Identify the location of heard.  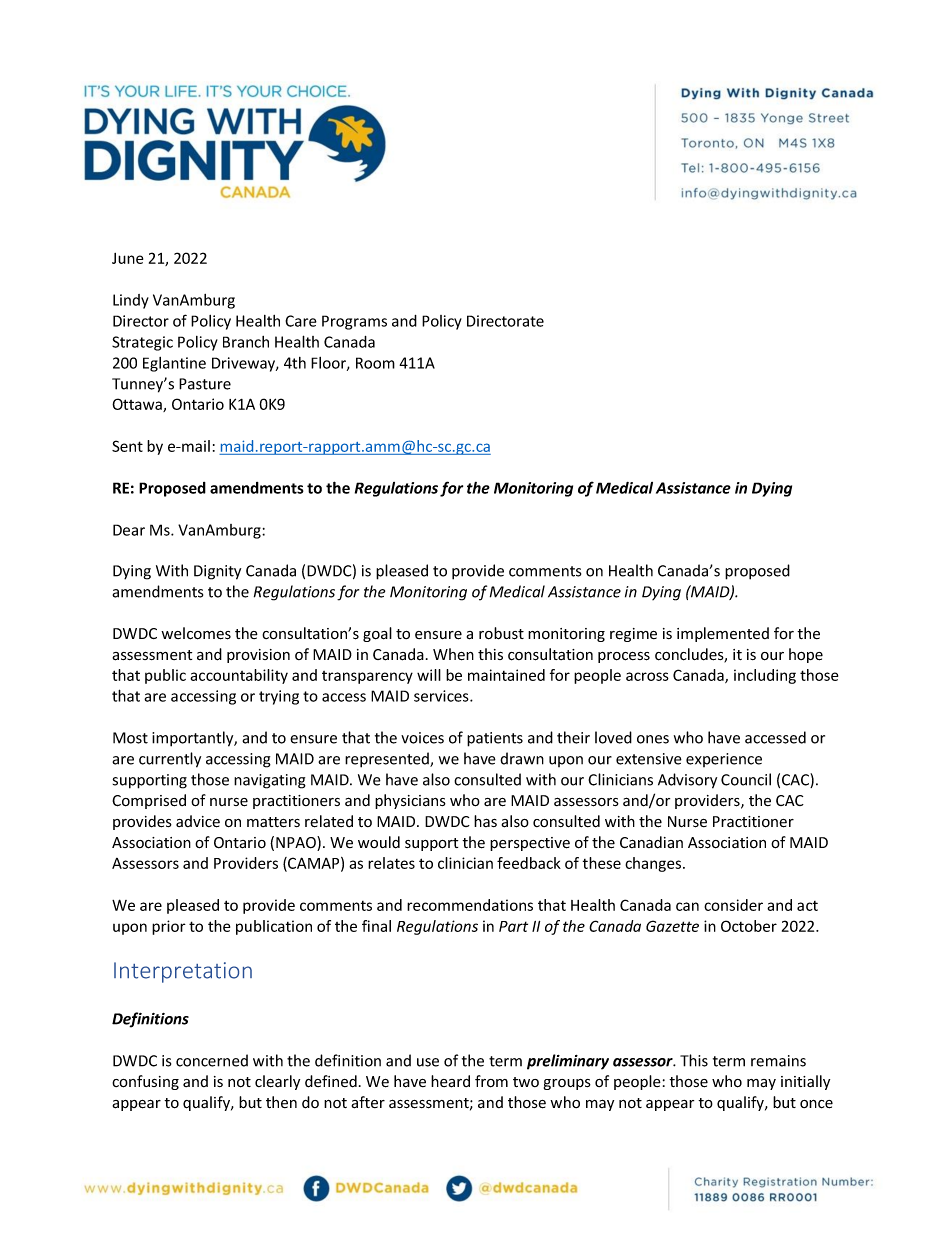
(450, 1081).
